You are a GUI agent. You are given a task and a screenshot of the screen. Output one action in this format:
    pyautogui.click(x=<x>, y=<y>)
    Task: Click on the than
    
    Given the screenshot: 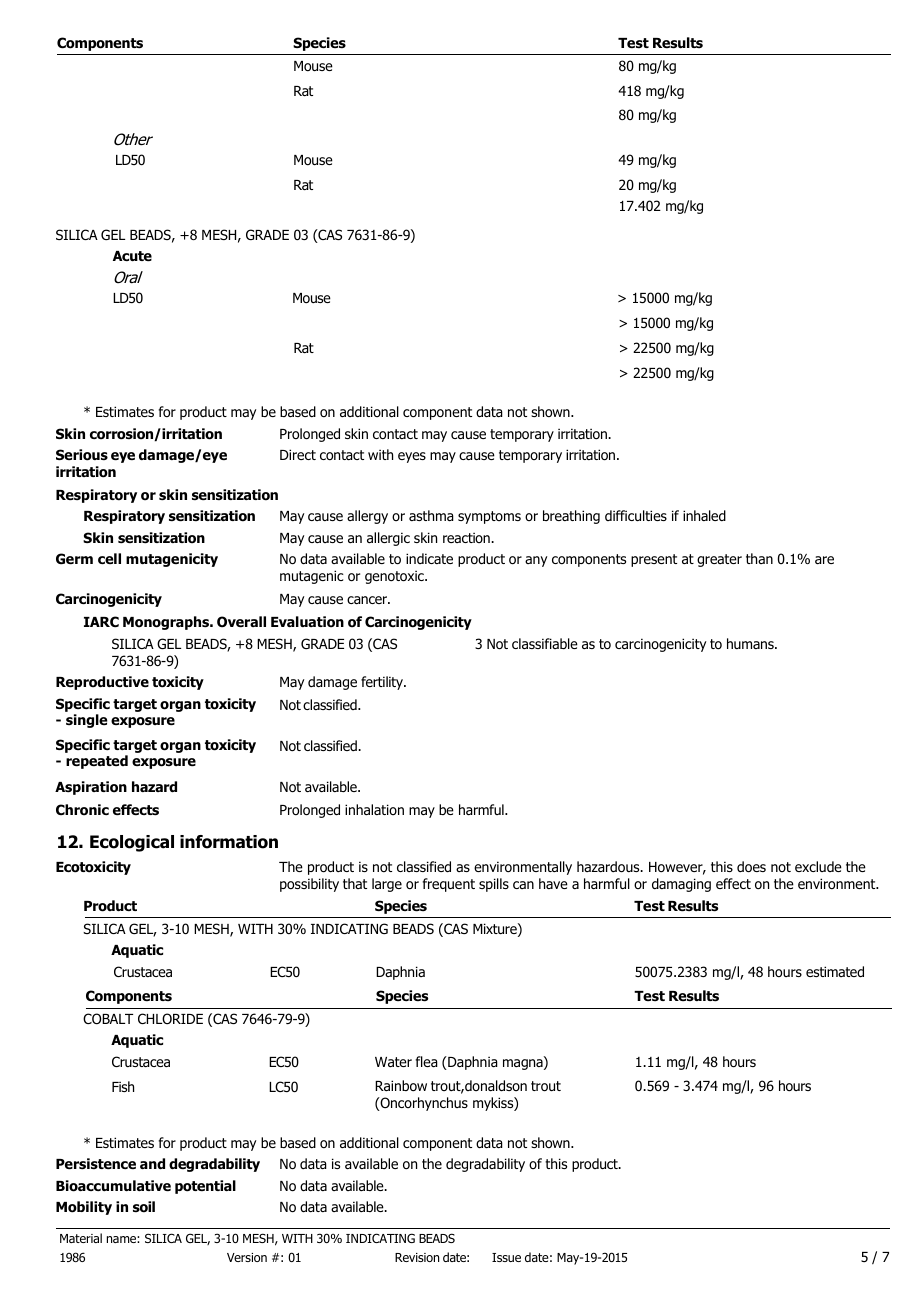 What is the action you would take?
    pyautogui.click(x=759, y=558)
